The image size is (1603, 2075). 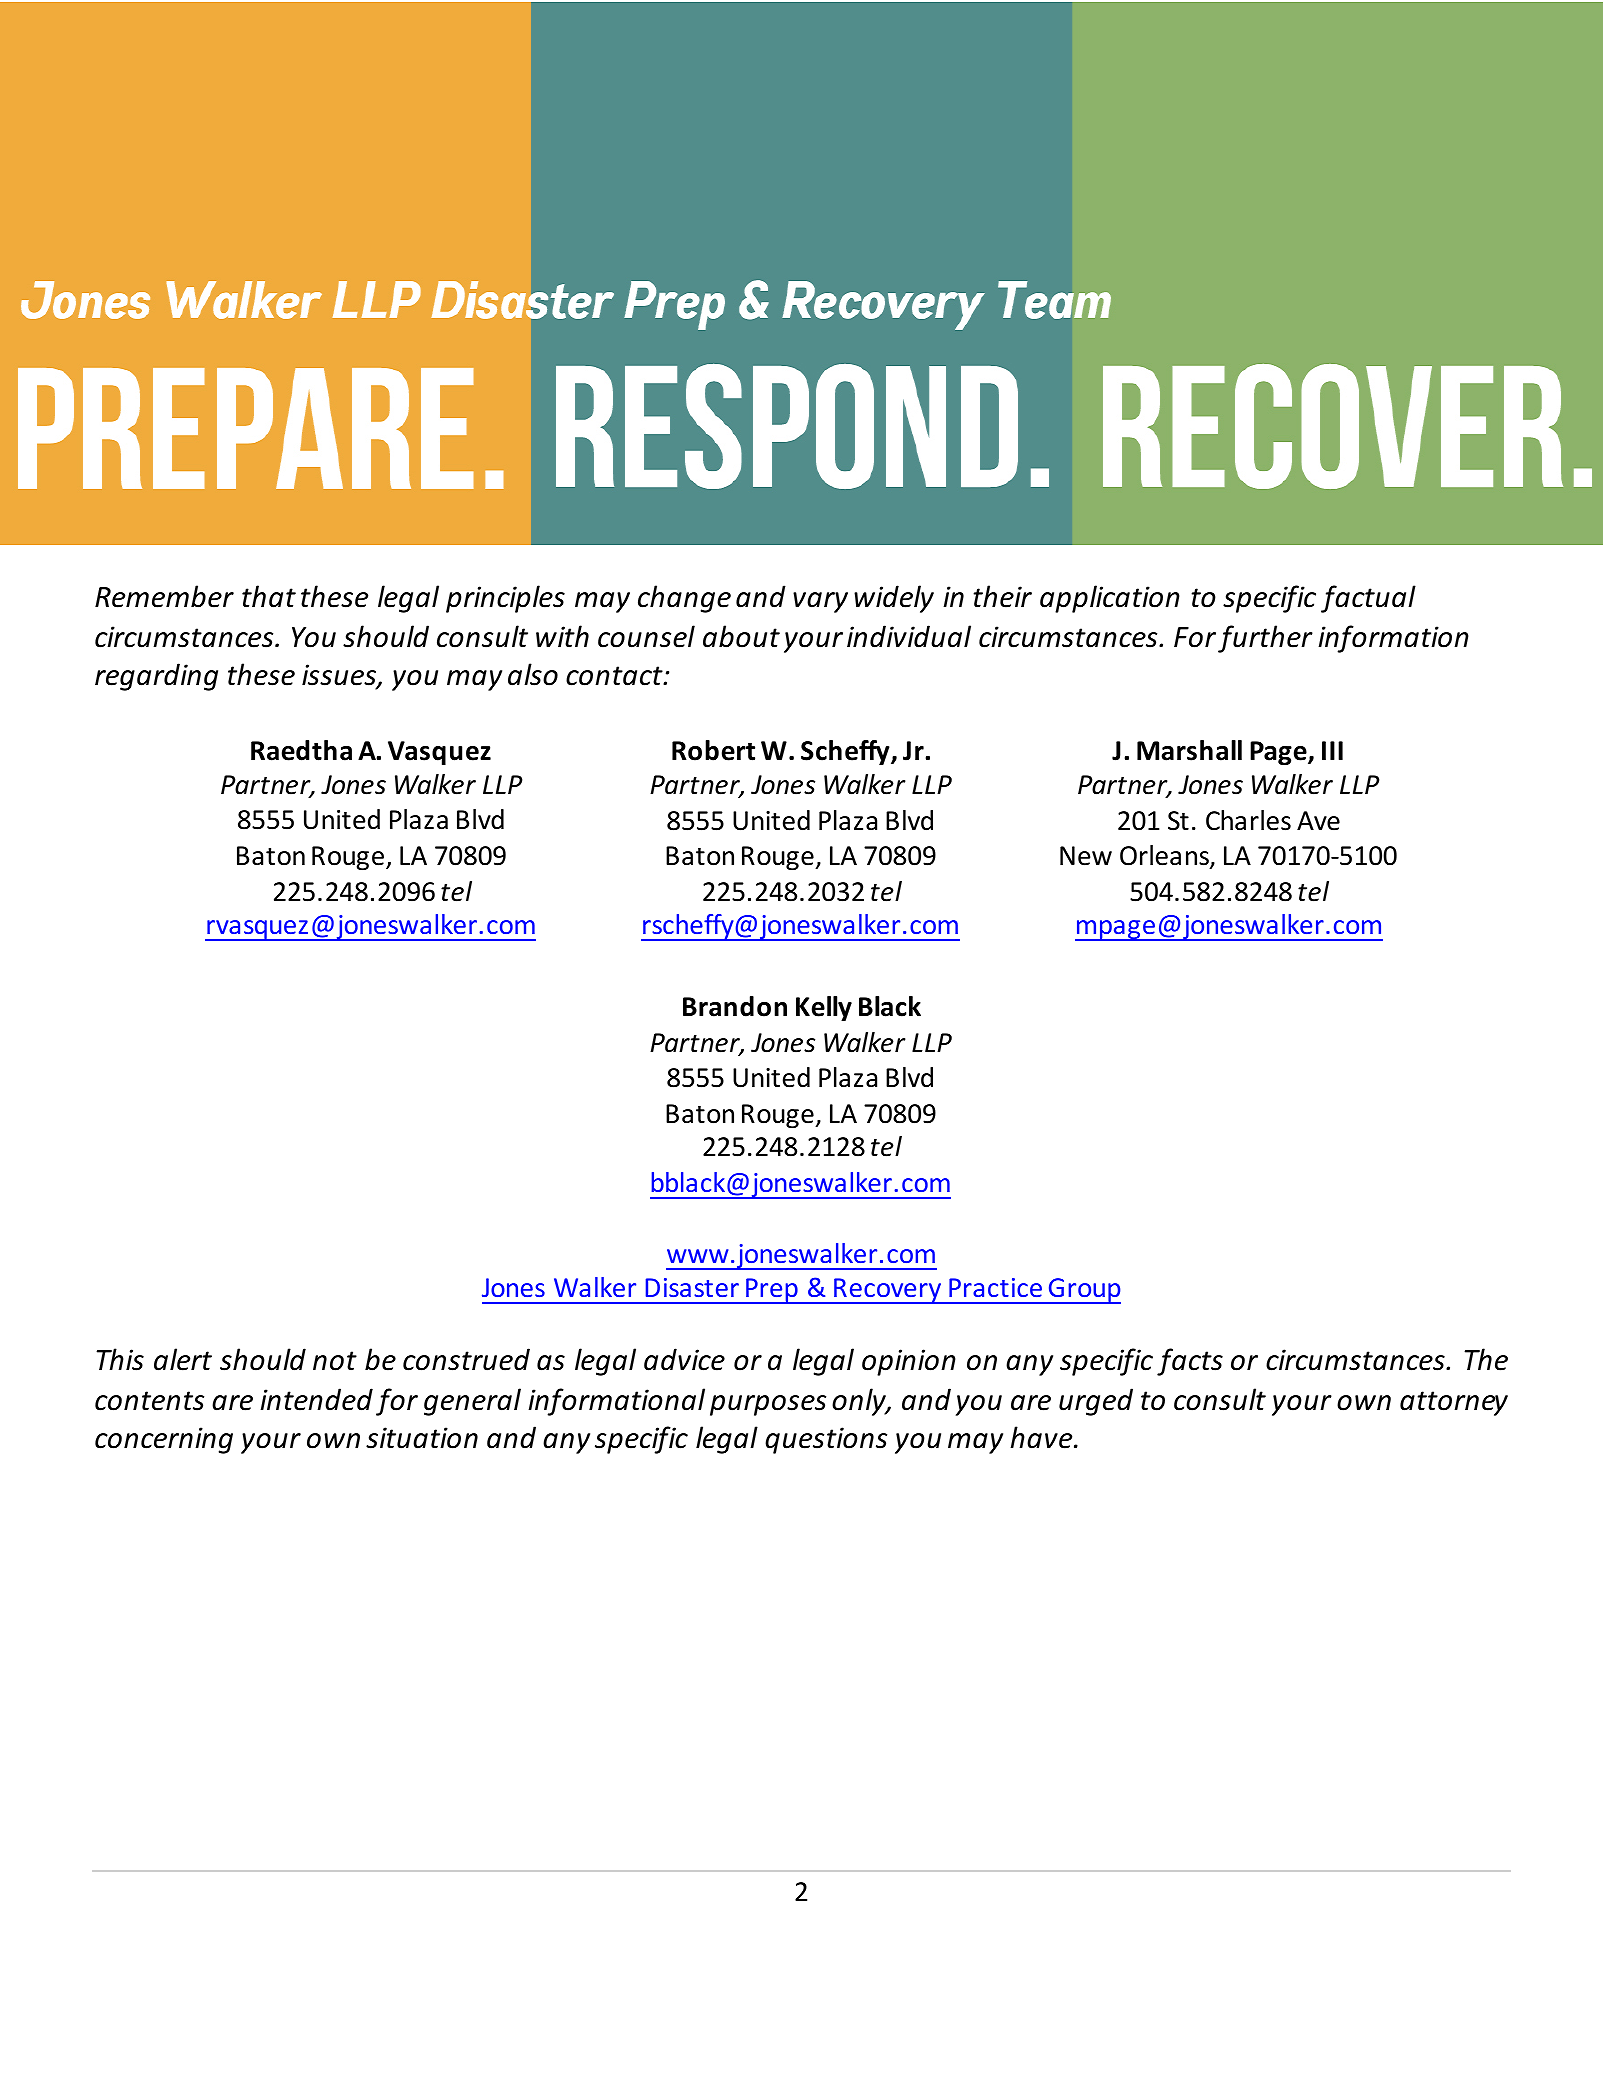 I want to click on about, so click(x=741, y=636).
